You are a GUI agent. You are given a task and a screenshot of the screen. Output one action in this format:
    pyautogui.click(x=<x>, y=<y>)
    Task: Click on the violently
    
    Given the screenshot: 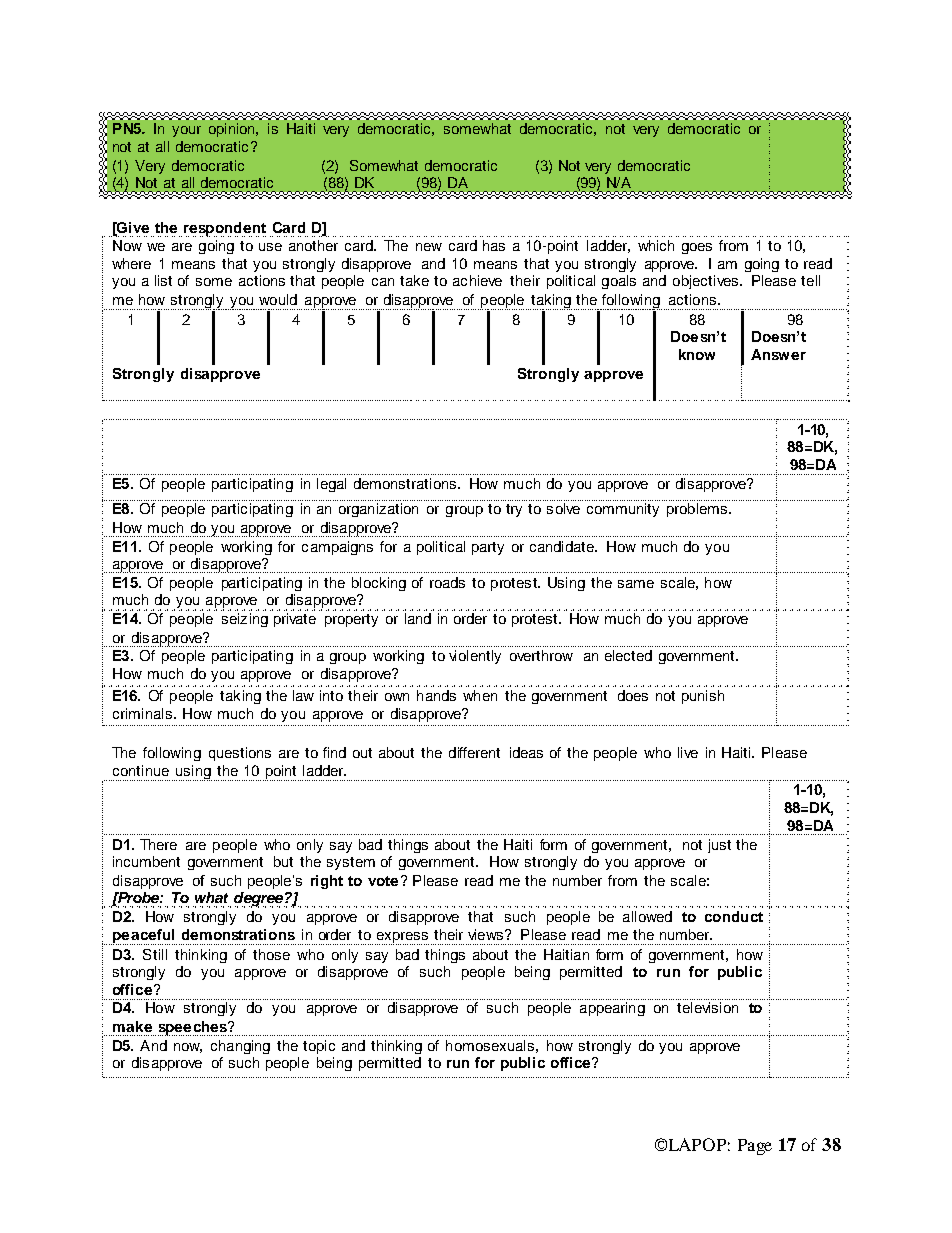 What is the action you would take?
    pyautogui.click(x=475, y=657)
